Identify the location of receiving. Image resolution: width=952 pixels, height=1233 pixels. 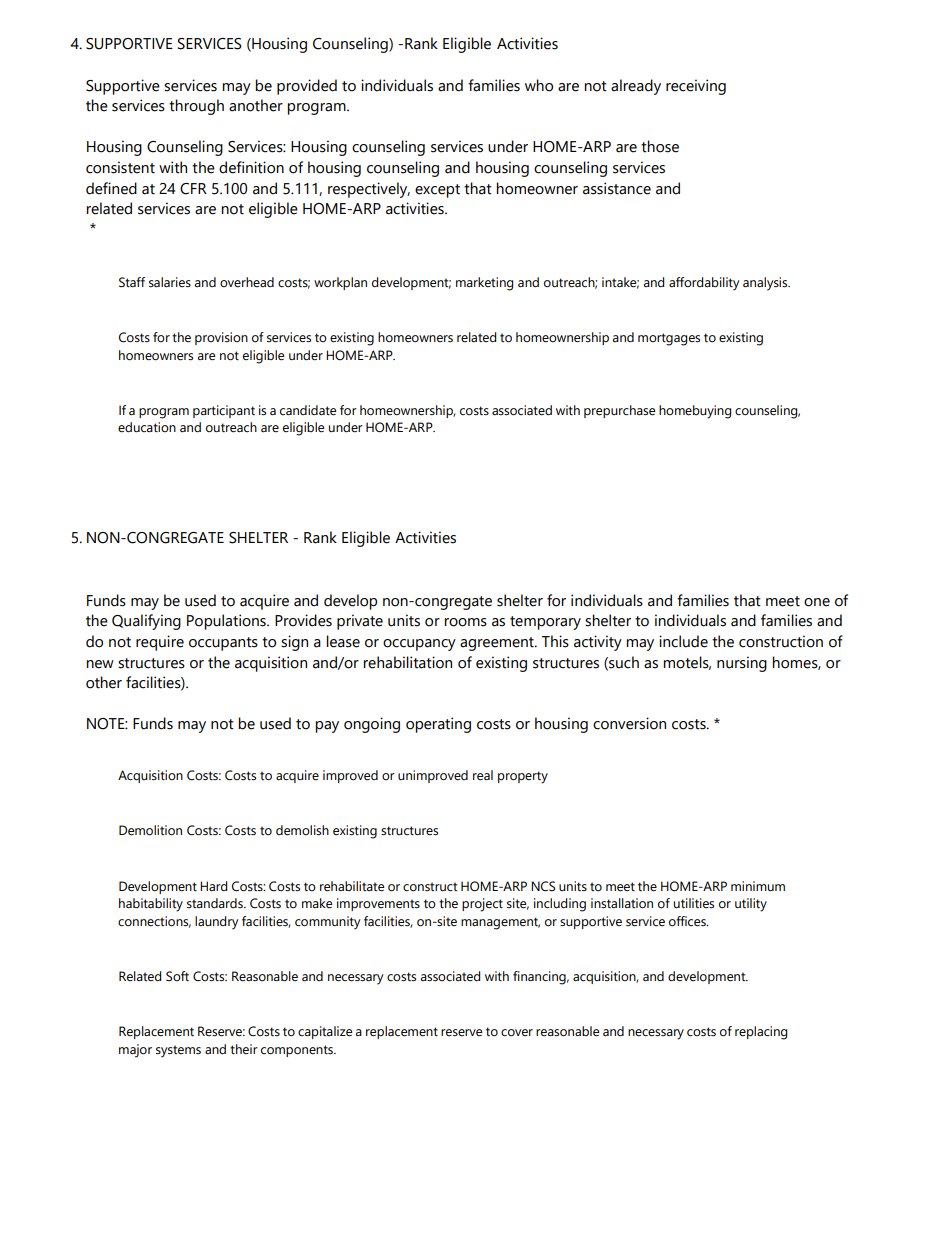
(696, 87).
